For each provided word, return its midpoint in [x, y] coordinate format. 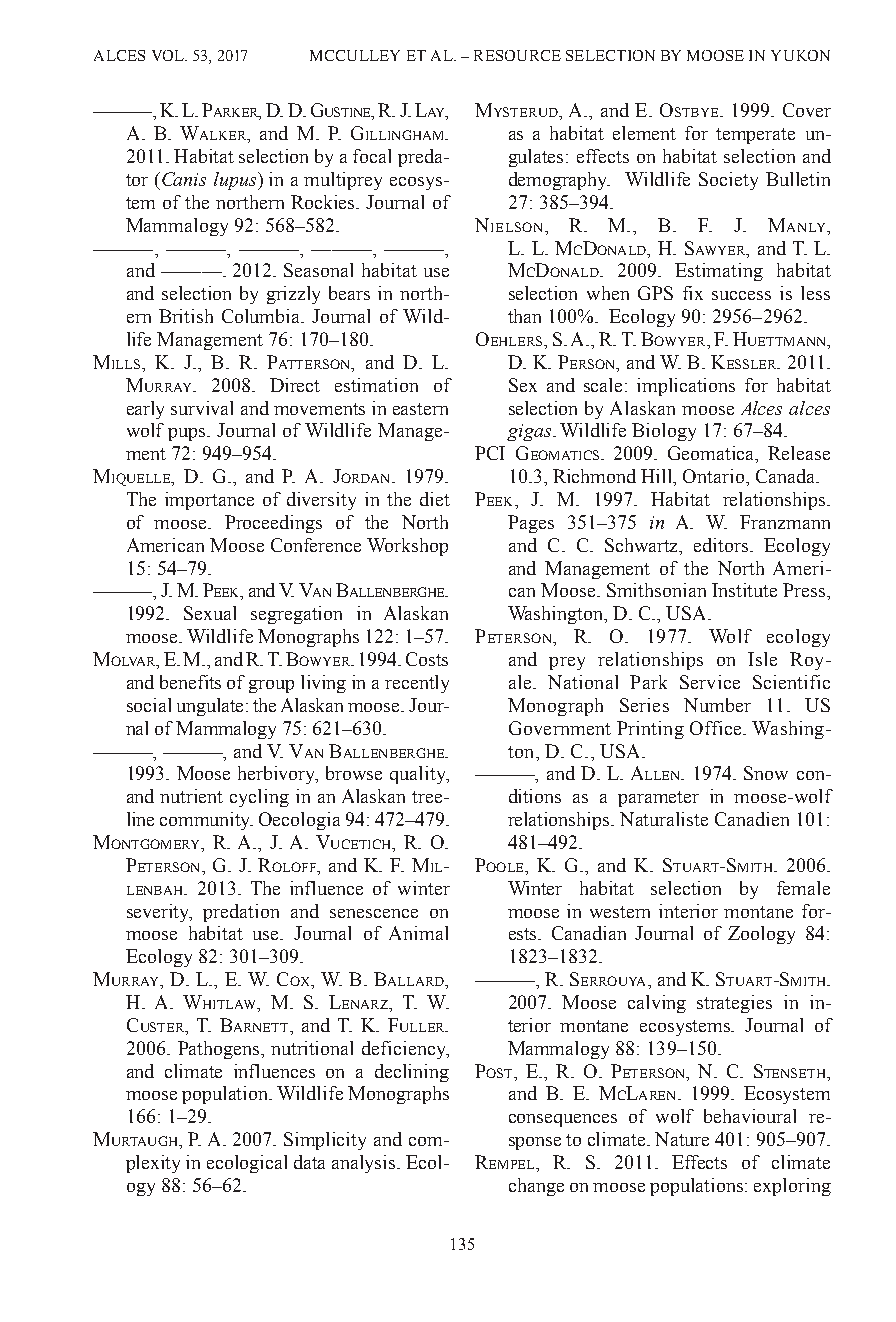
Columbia [262, 316]
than [524, 316]
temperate [755, 136]
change [536, 1187]
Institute [744, 590]
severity [159, 913]
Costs [427, 659]
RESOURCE [517, 55]
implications [686, 387]
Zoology [761, 935]
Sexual [210, 613]
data [309, 1162]
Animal [418, 933]
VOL [169, 55]
